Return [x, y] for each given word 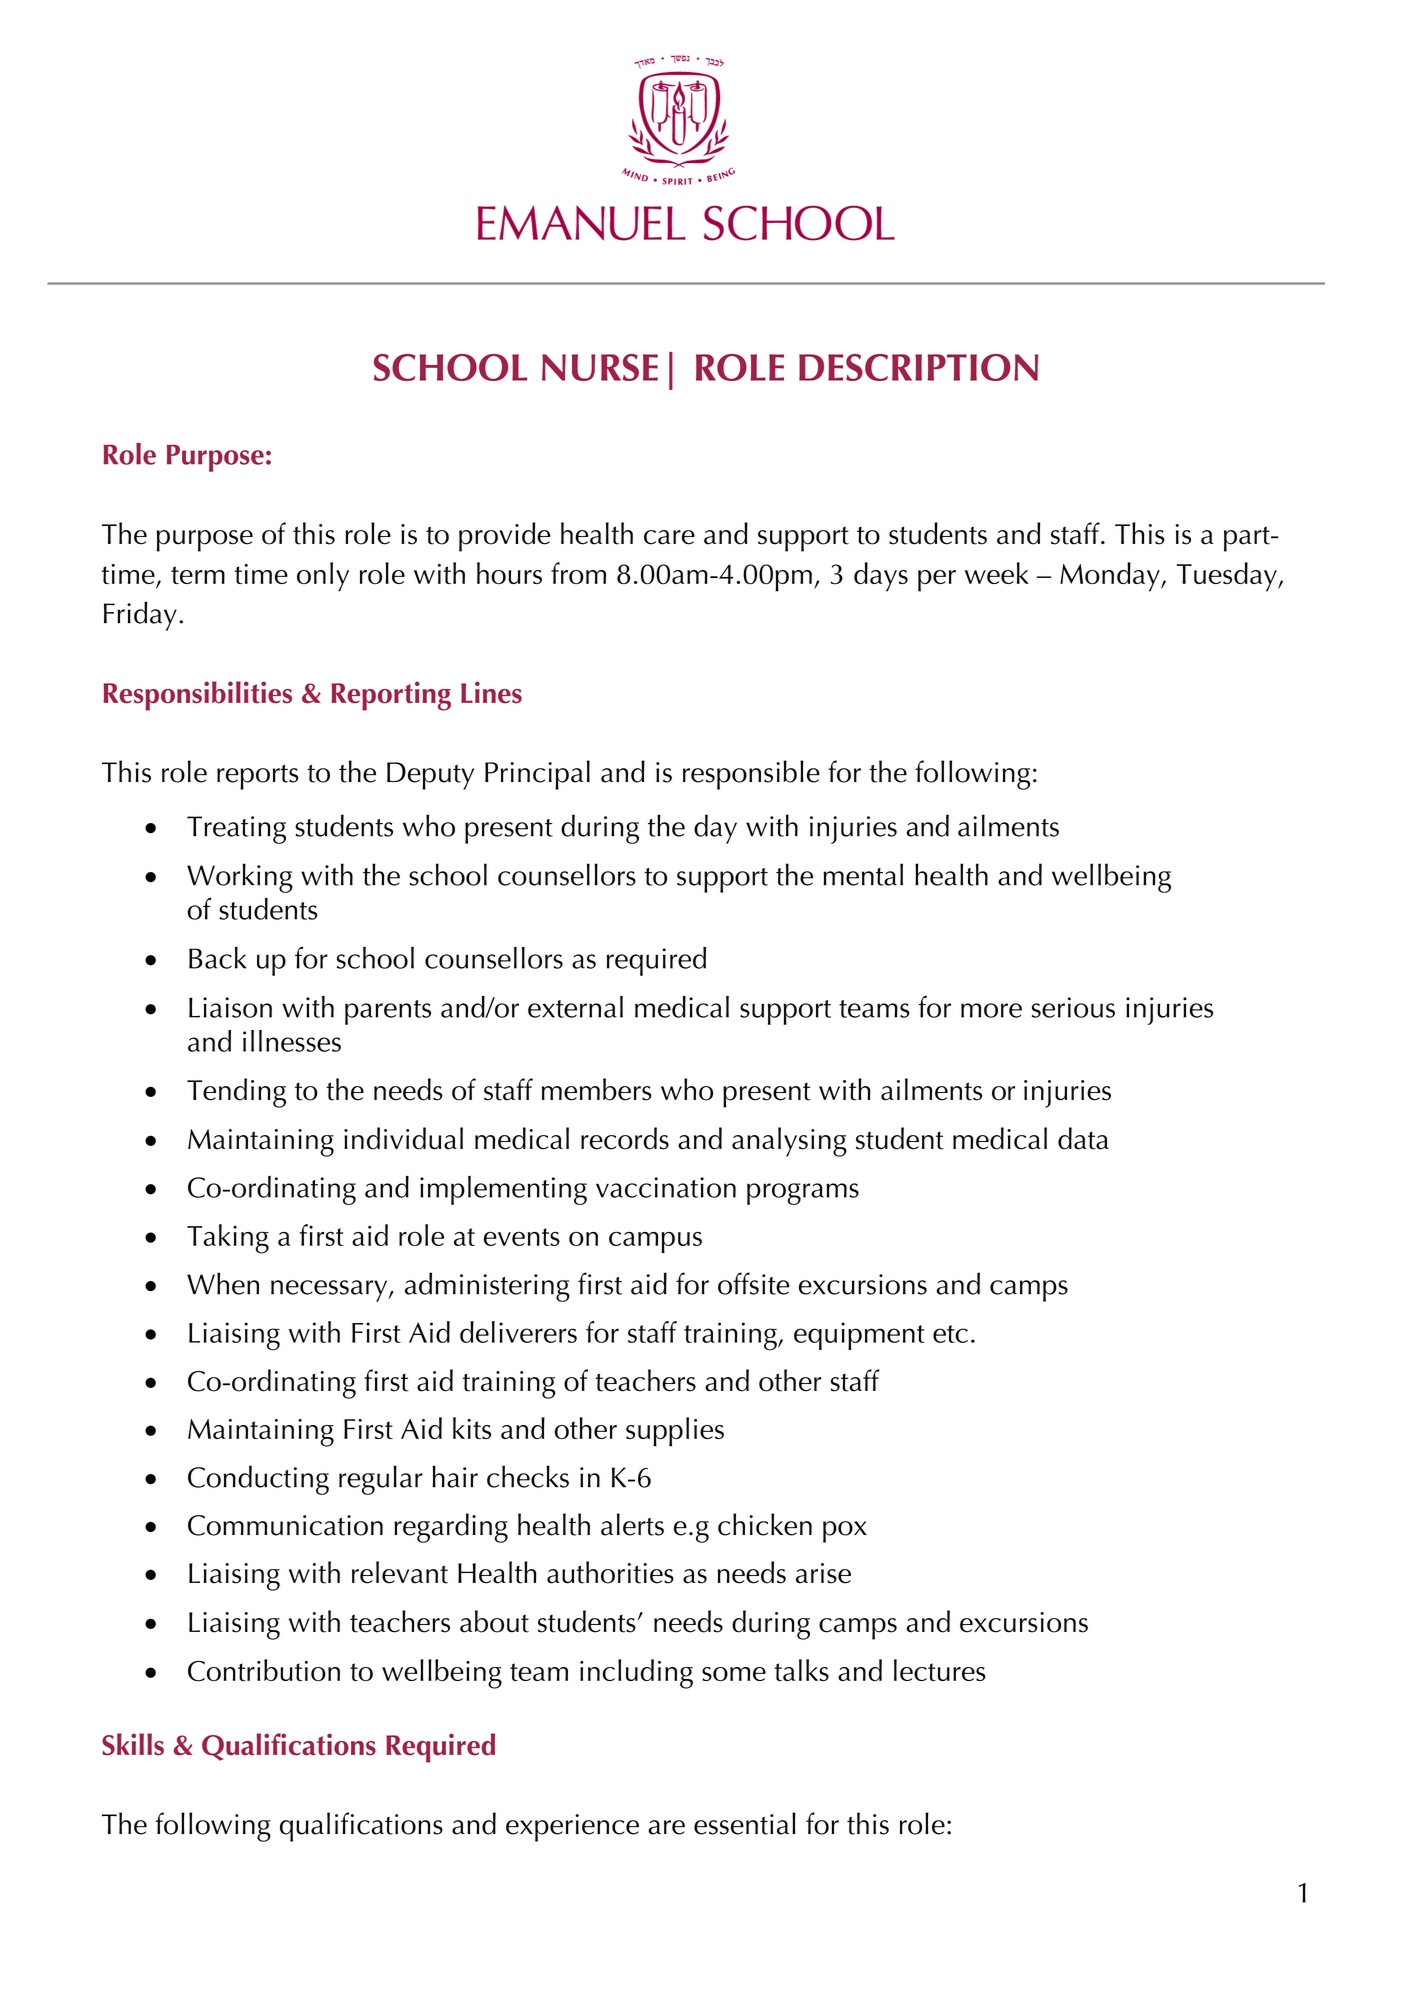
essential [745, 1823]
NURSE [600, 367]
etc [950, 1334]
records [625, 1138]
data [1083, 1138]
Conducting [258, 1480]
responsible [751, 775]
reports [258, 777]
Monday [1111, 577]
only [323, 577]
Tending [236, 1093]
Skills [133, 1744]
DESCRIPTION [918, 367]
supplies [675, 1432]
